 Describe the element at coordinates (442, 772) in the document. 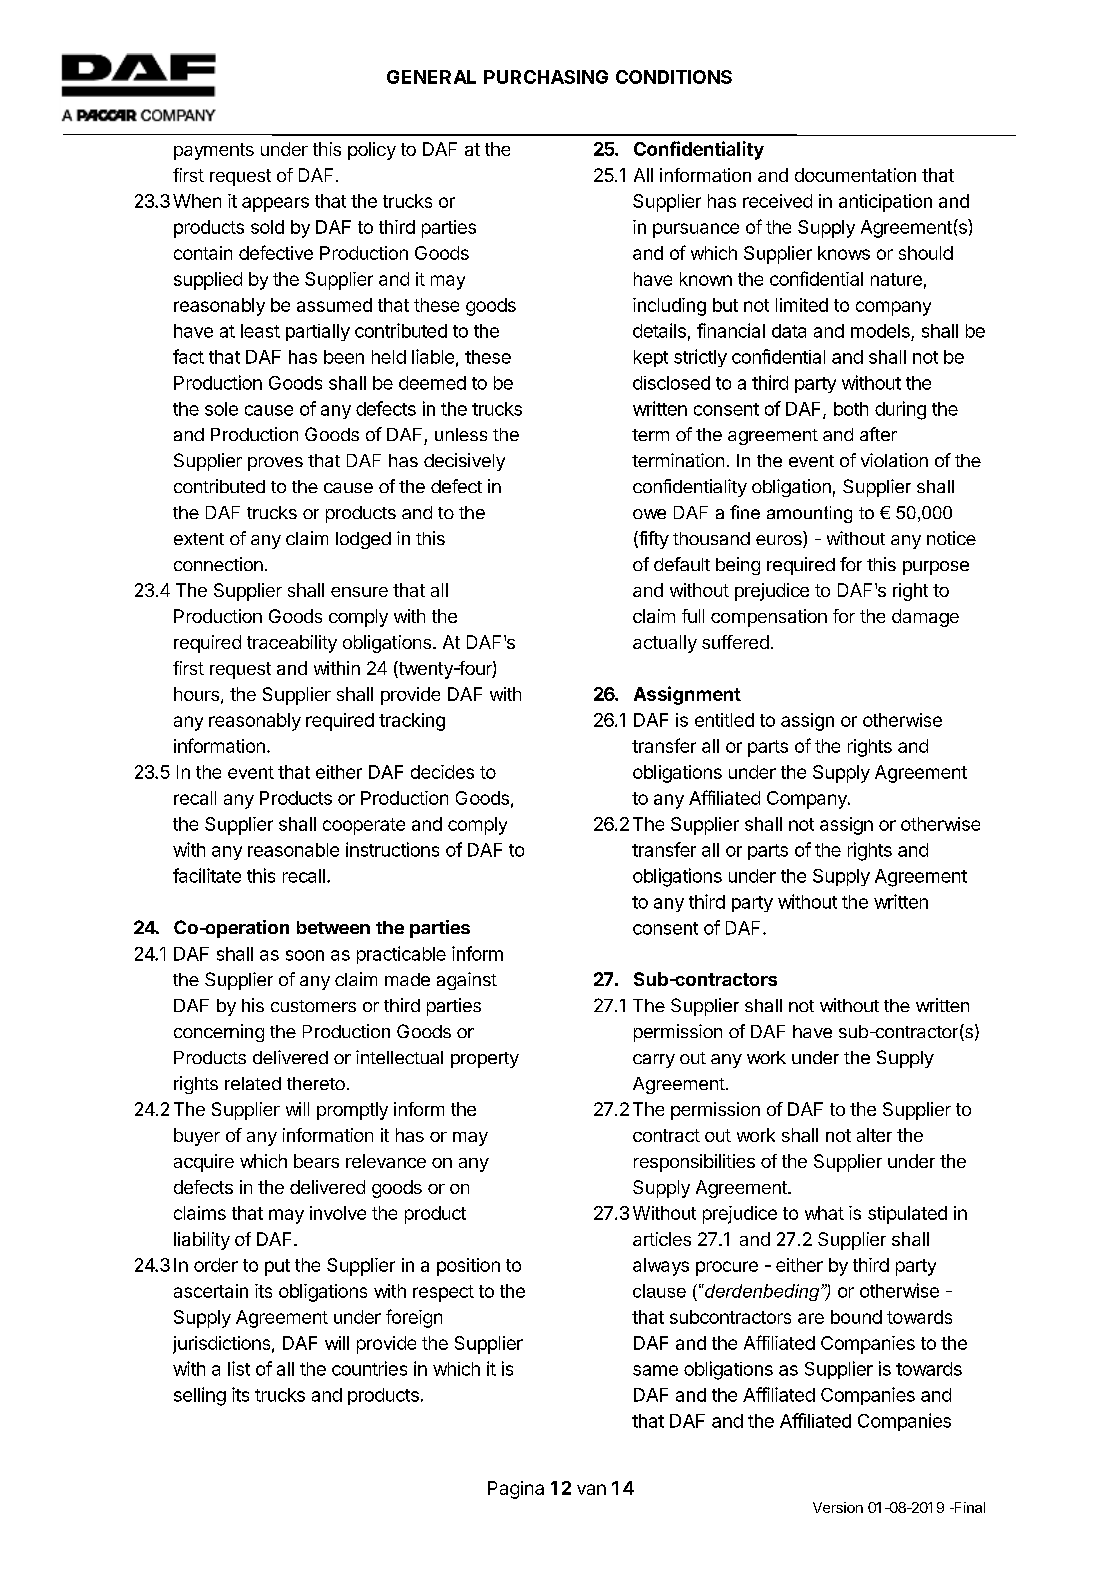

I see `decides` at that location.
